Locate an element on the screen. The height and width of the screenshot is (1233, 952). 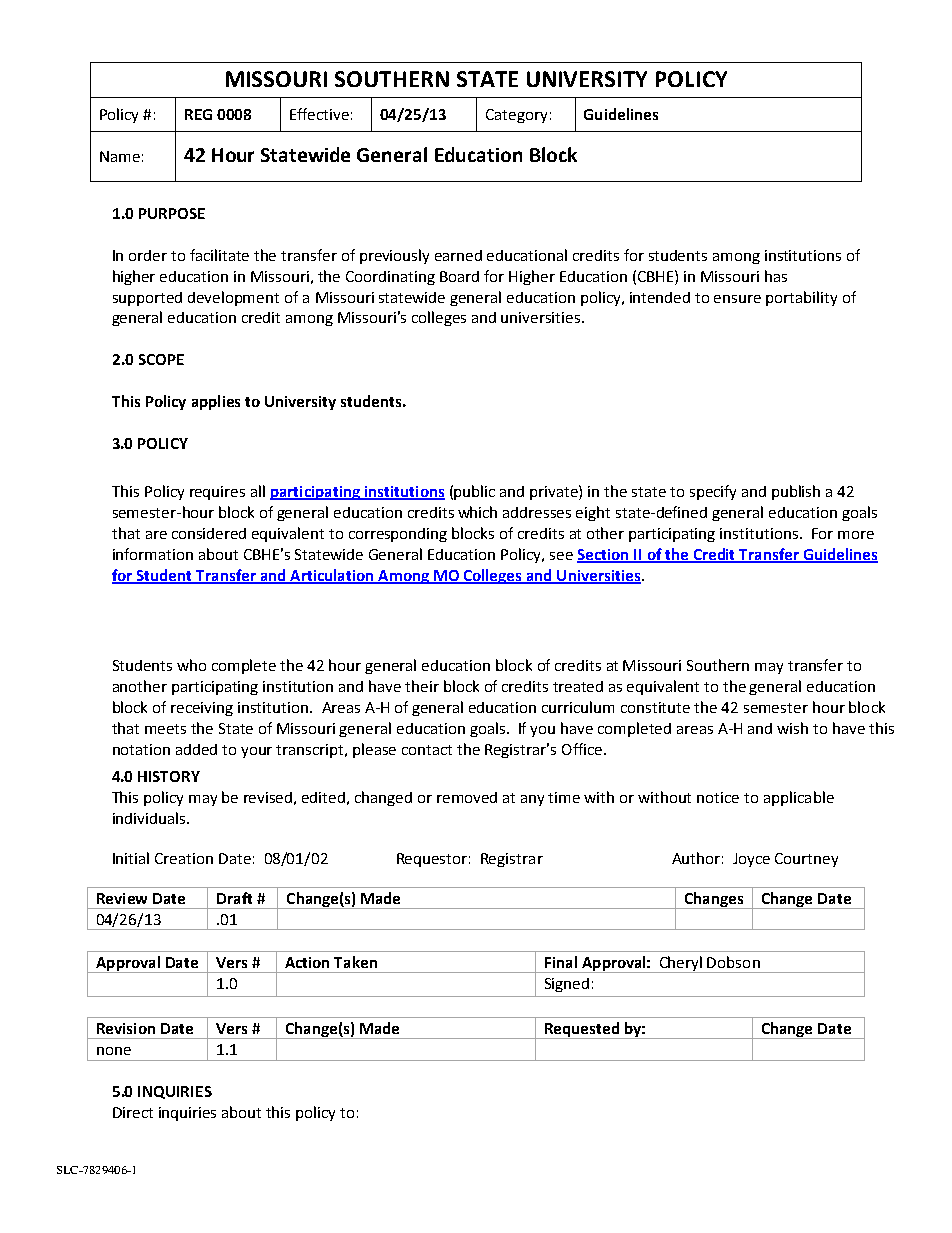
has is located at coordinates (776, 276).
